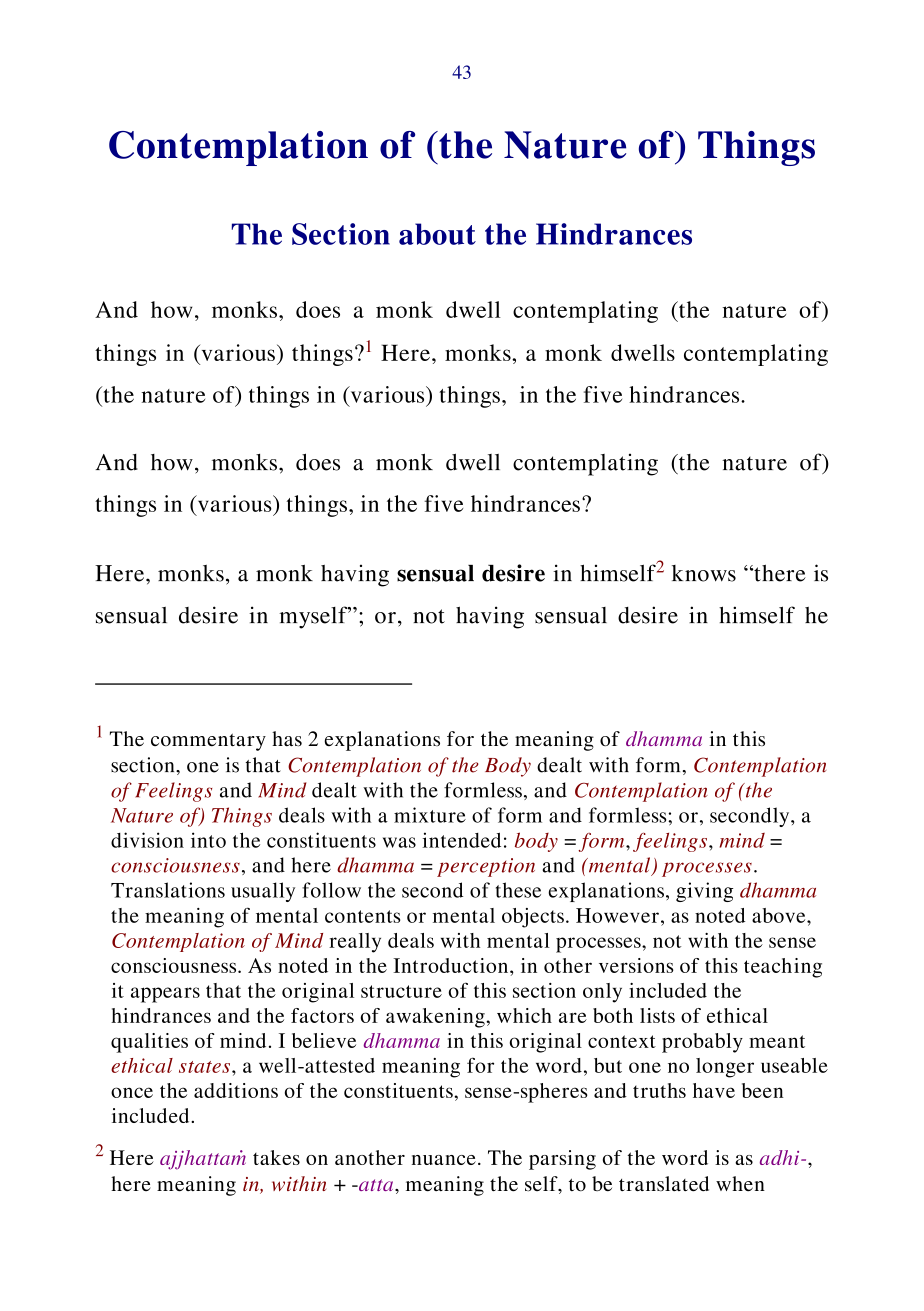 The width and height of the page is (924, 1311). I want to click on giving, so click(704, 892).
